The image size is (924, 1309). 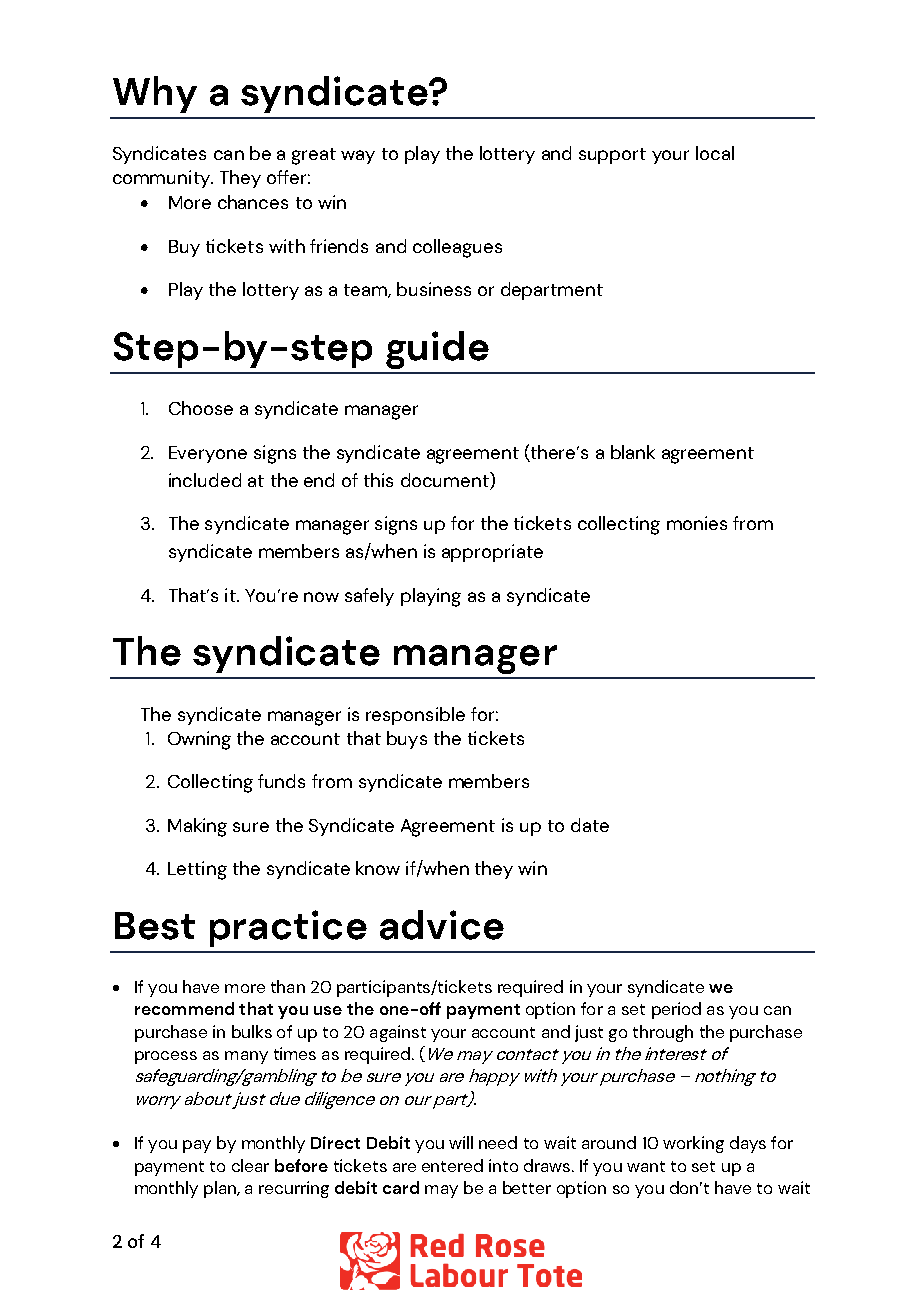 What do you see at coordinates (358, 157) in the screenshot?
I see `way` at bounding box center [358, 157].
